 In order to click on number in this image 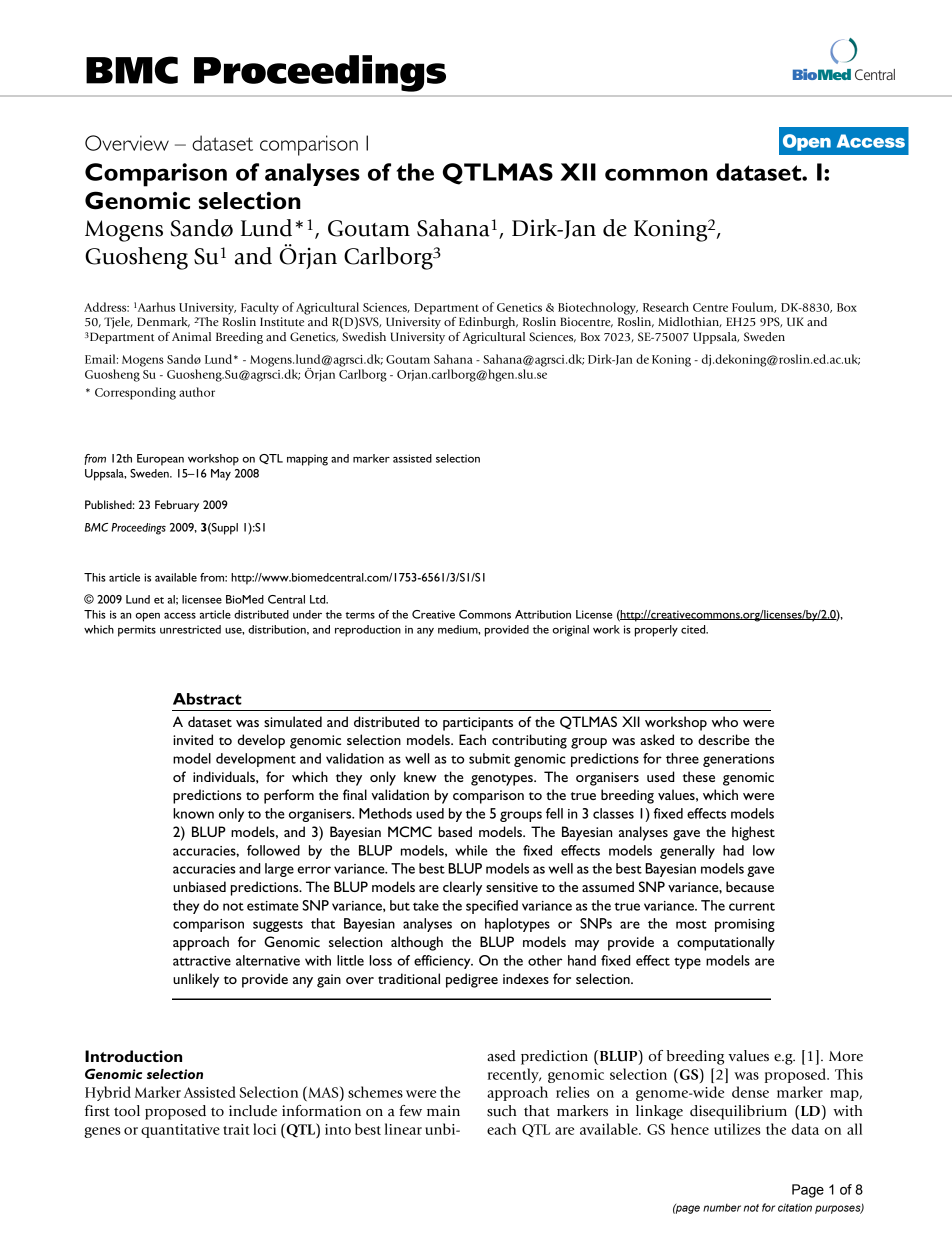, I will do `click(722, 1208)`.
